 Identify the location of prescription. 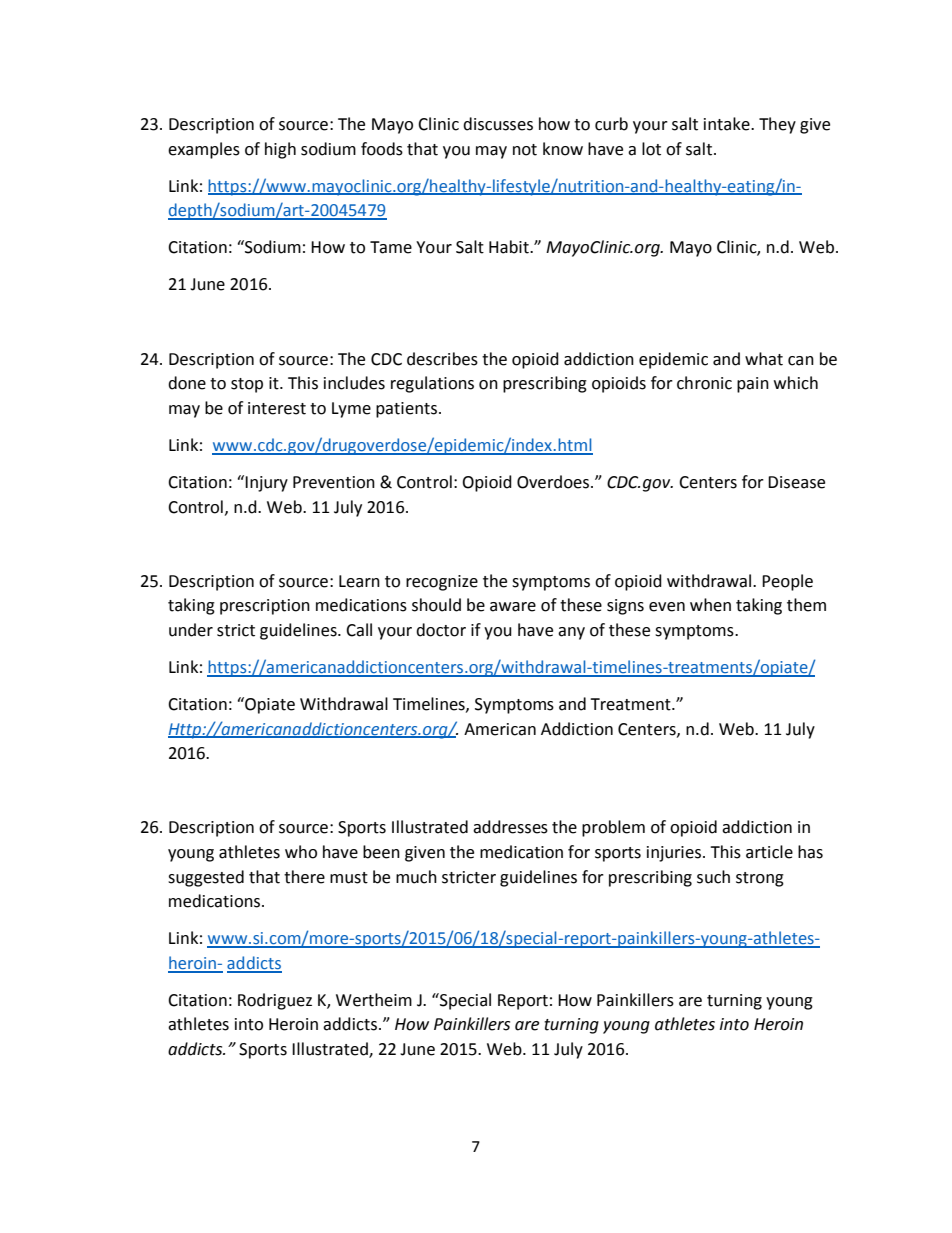
(265, 607).
